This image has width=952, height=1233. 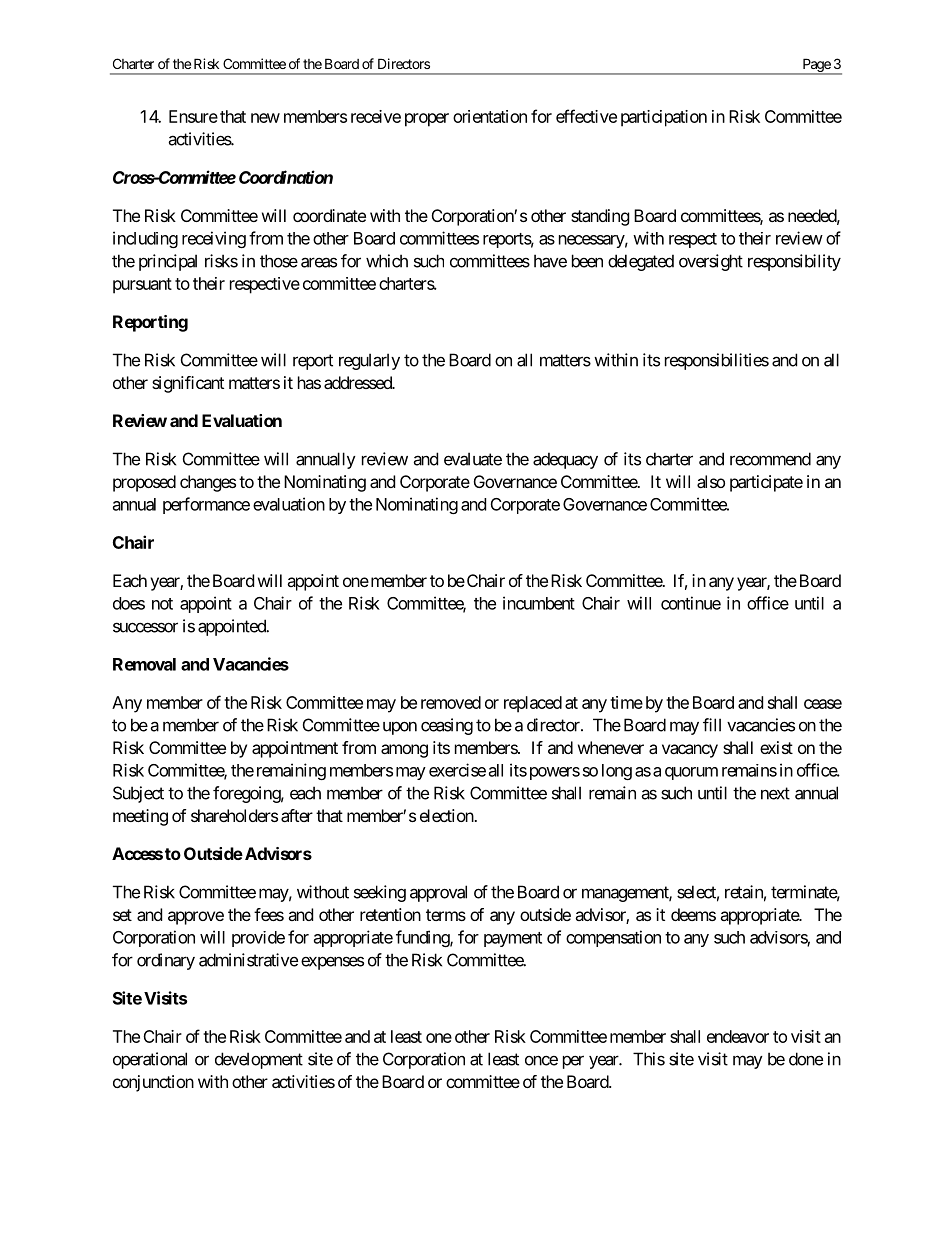 I want to click on fill, so click(x=712, y=725).
